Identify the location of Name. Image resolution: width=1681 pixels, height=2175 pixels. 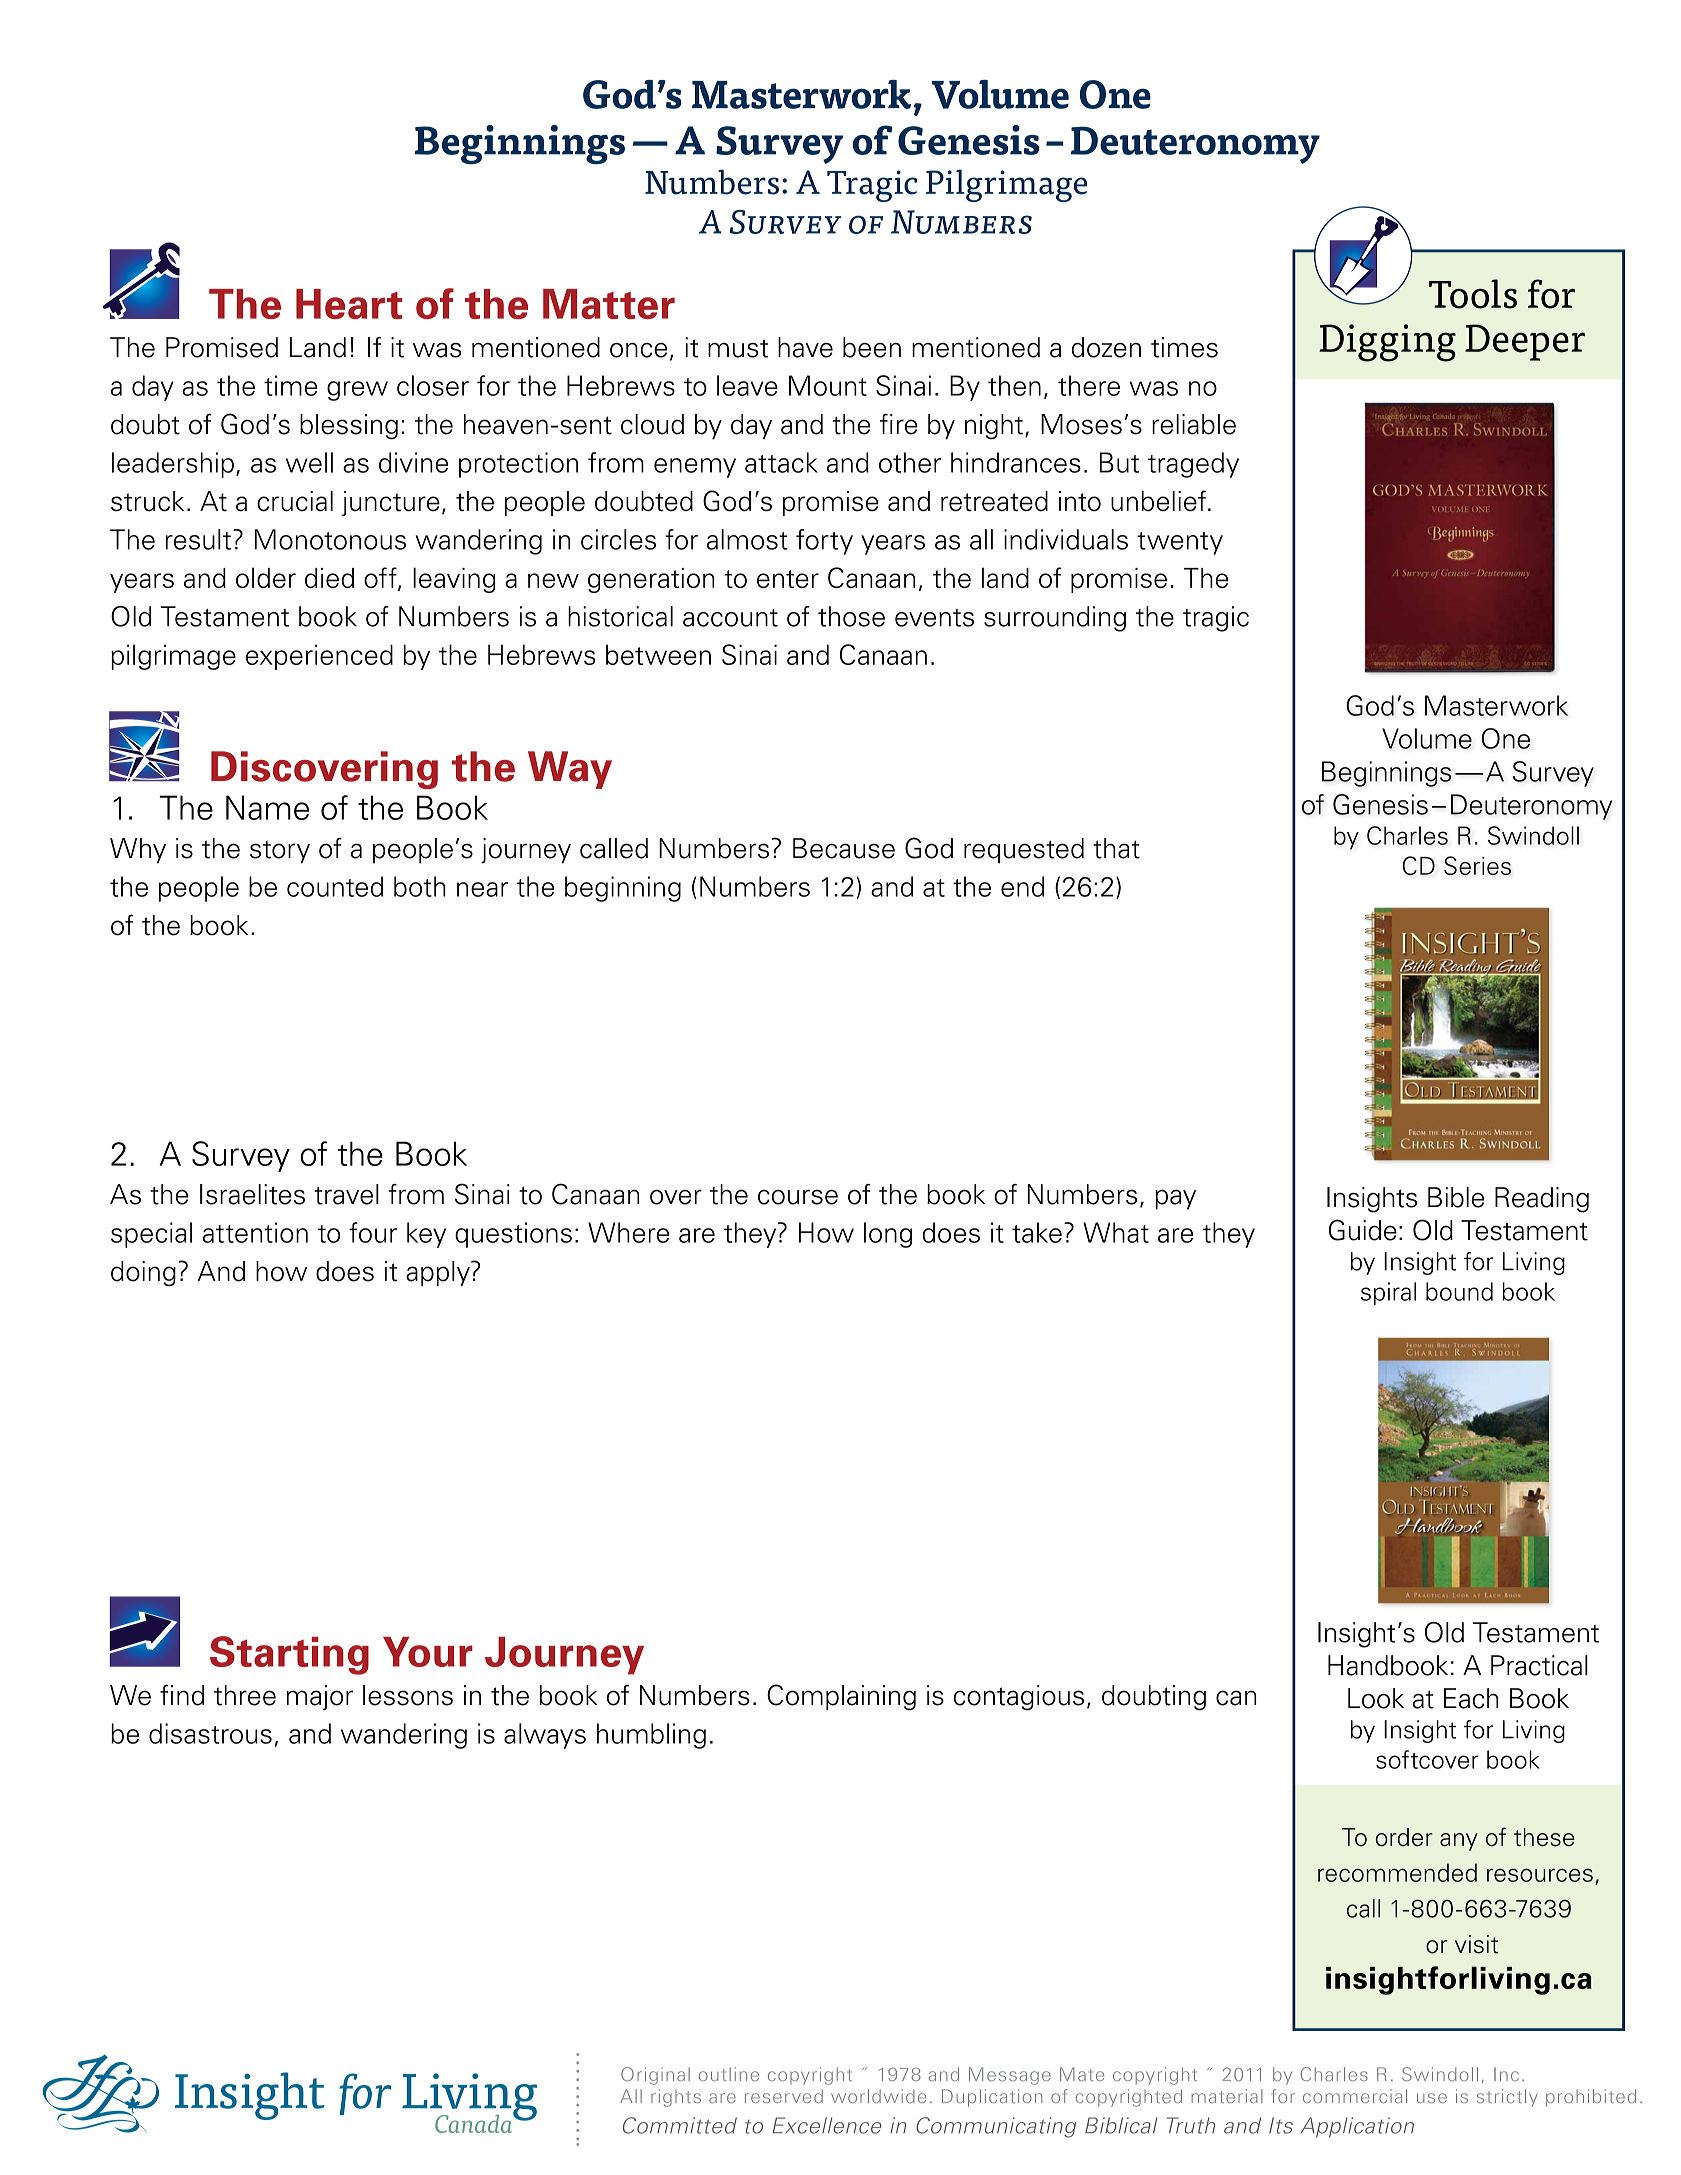
(267, 807).
